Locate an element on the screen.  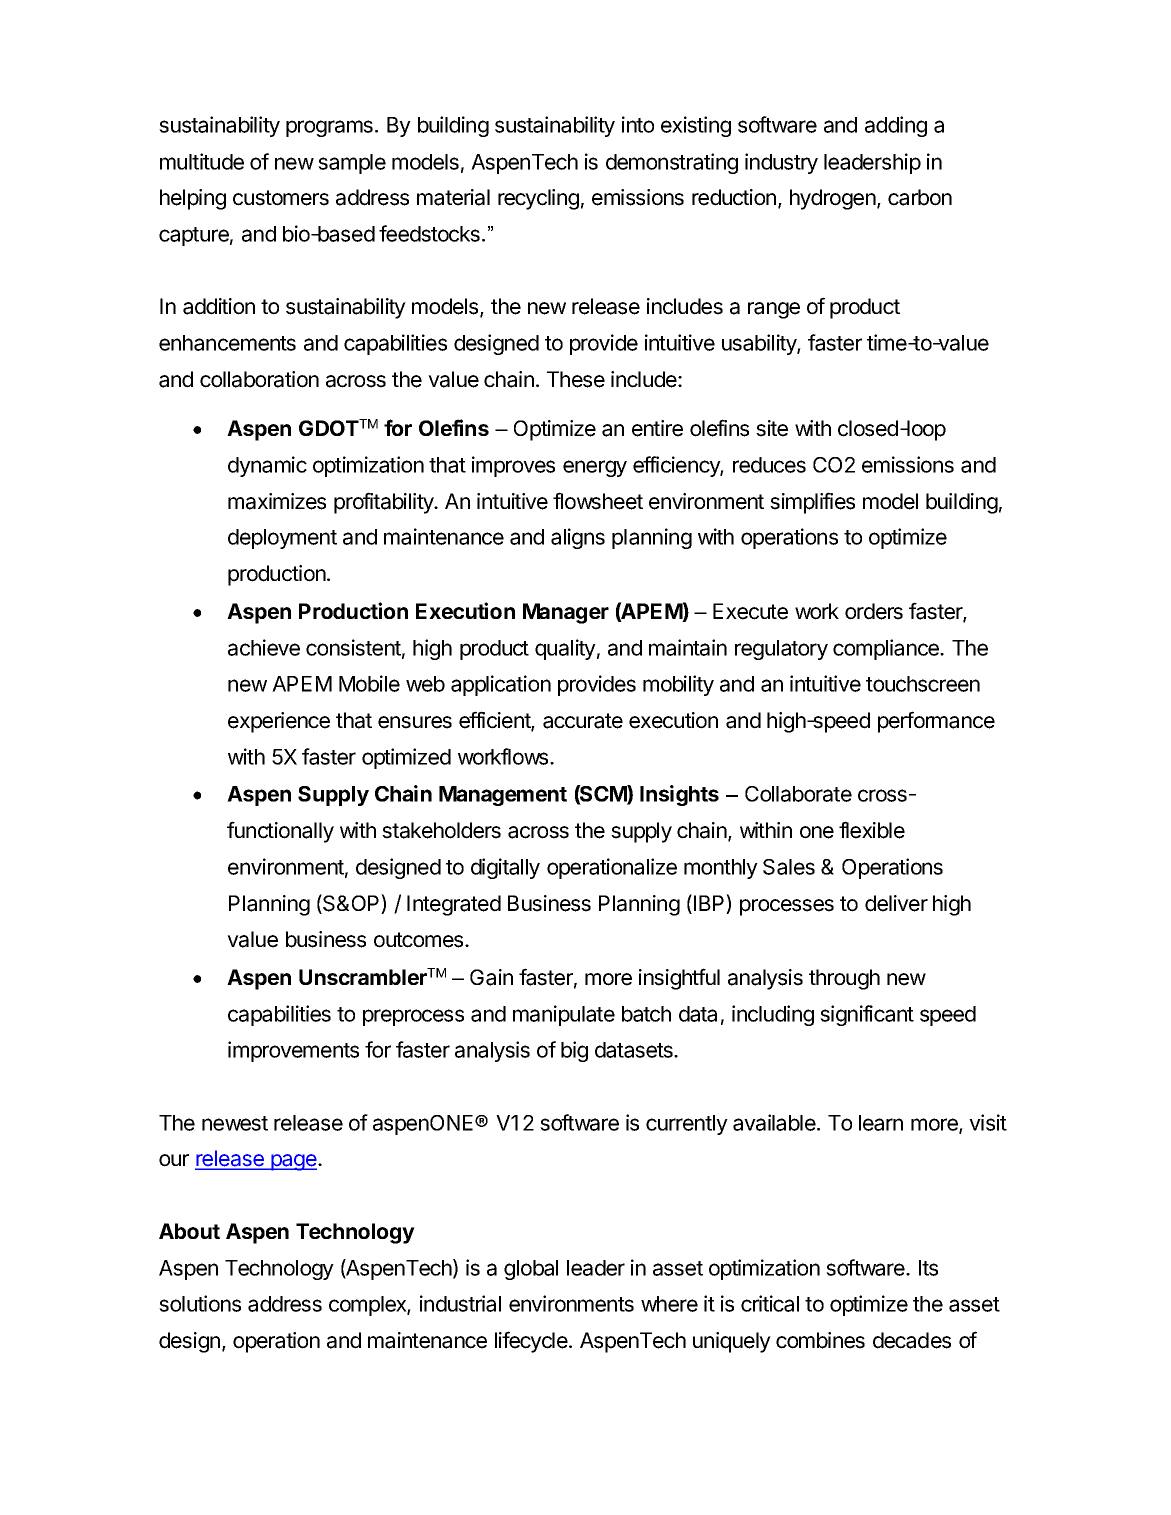
lifecycle is located at coordinates (532, 1342).
